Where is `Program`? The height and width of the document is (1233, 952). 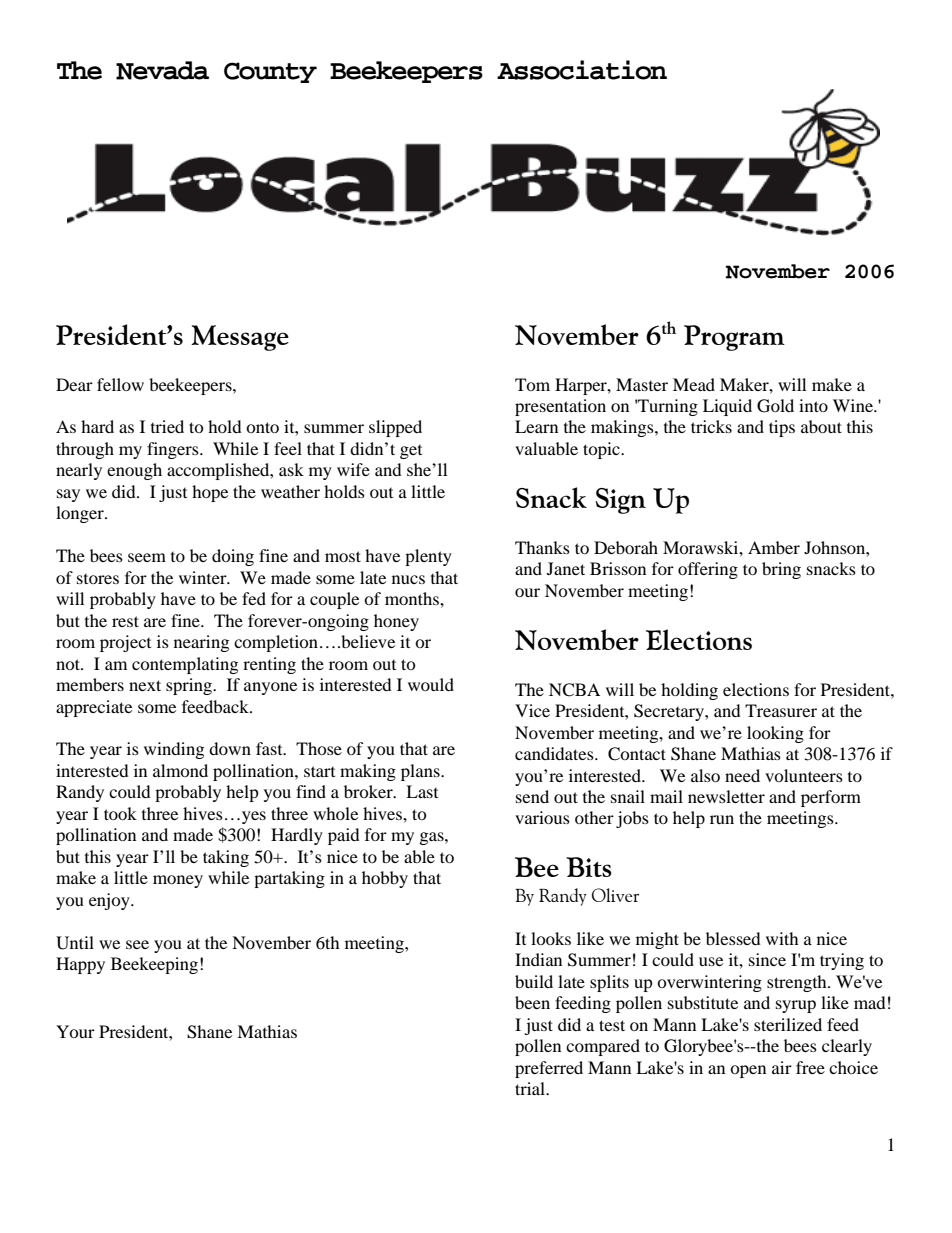 Program is located at coordinates (734, 338).
